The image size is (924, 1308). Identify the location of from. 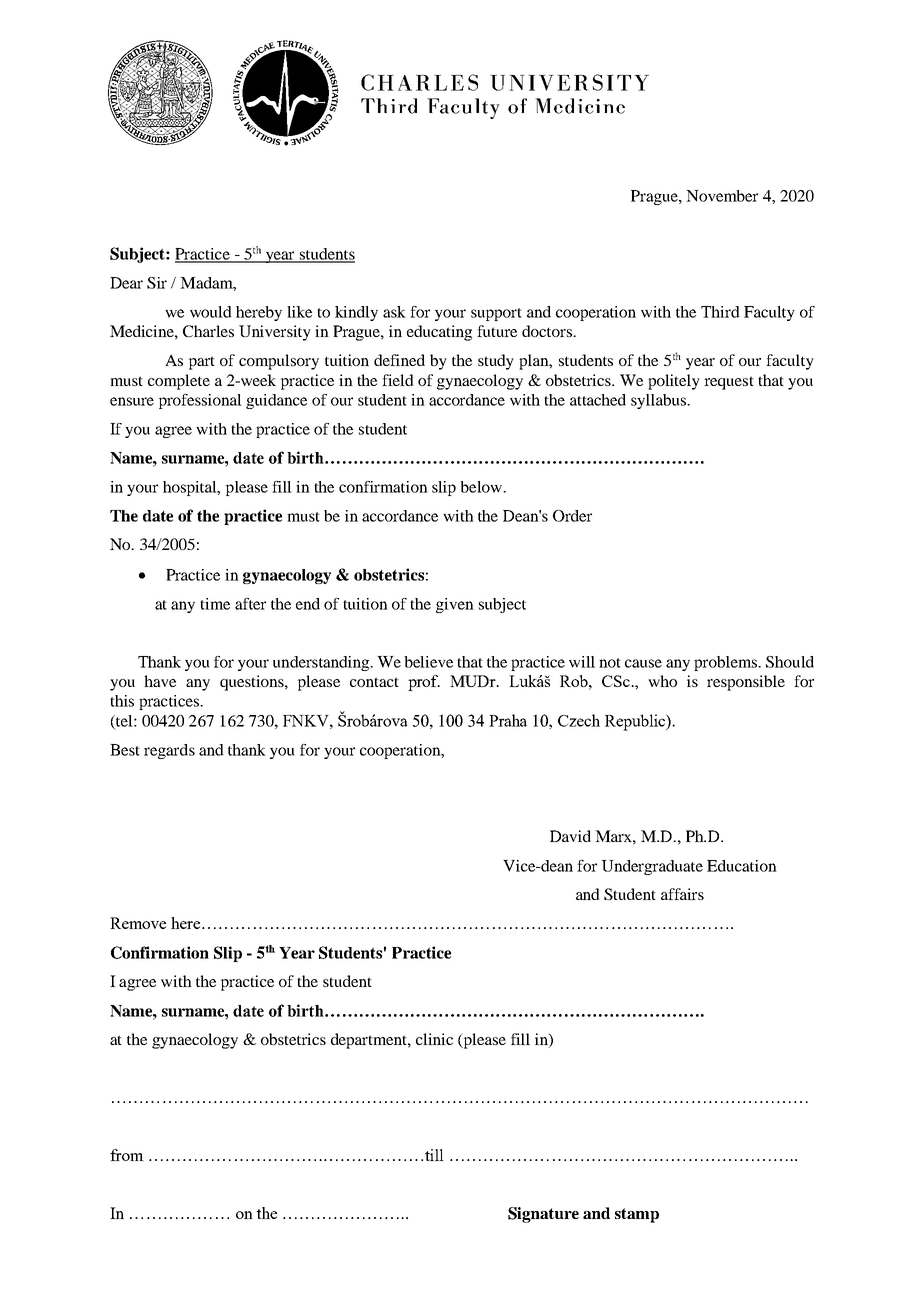
(127, 1155).
